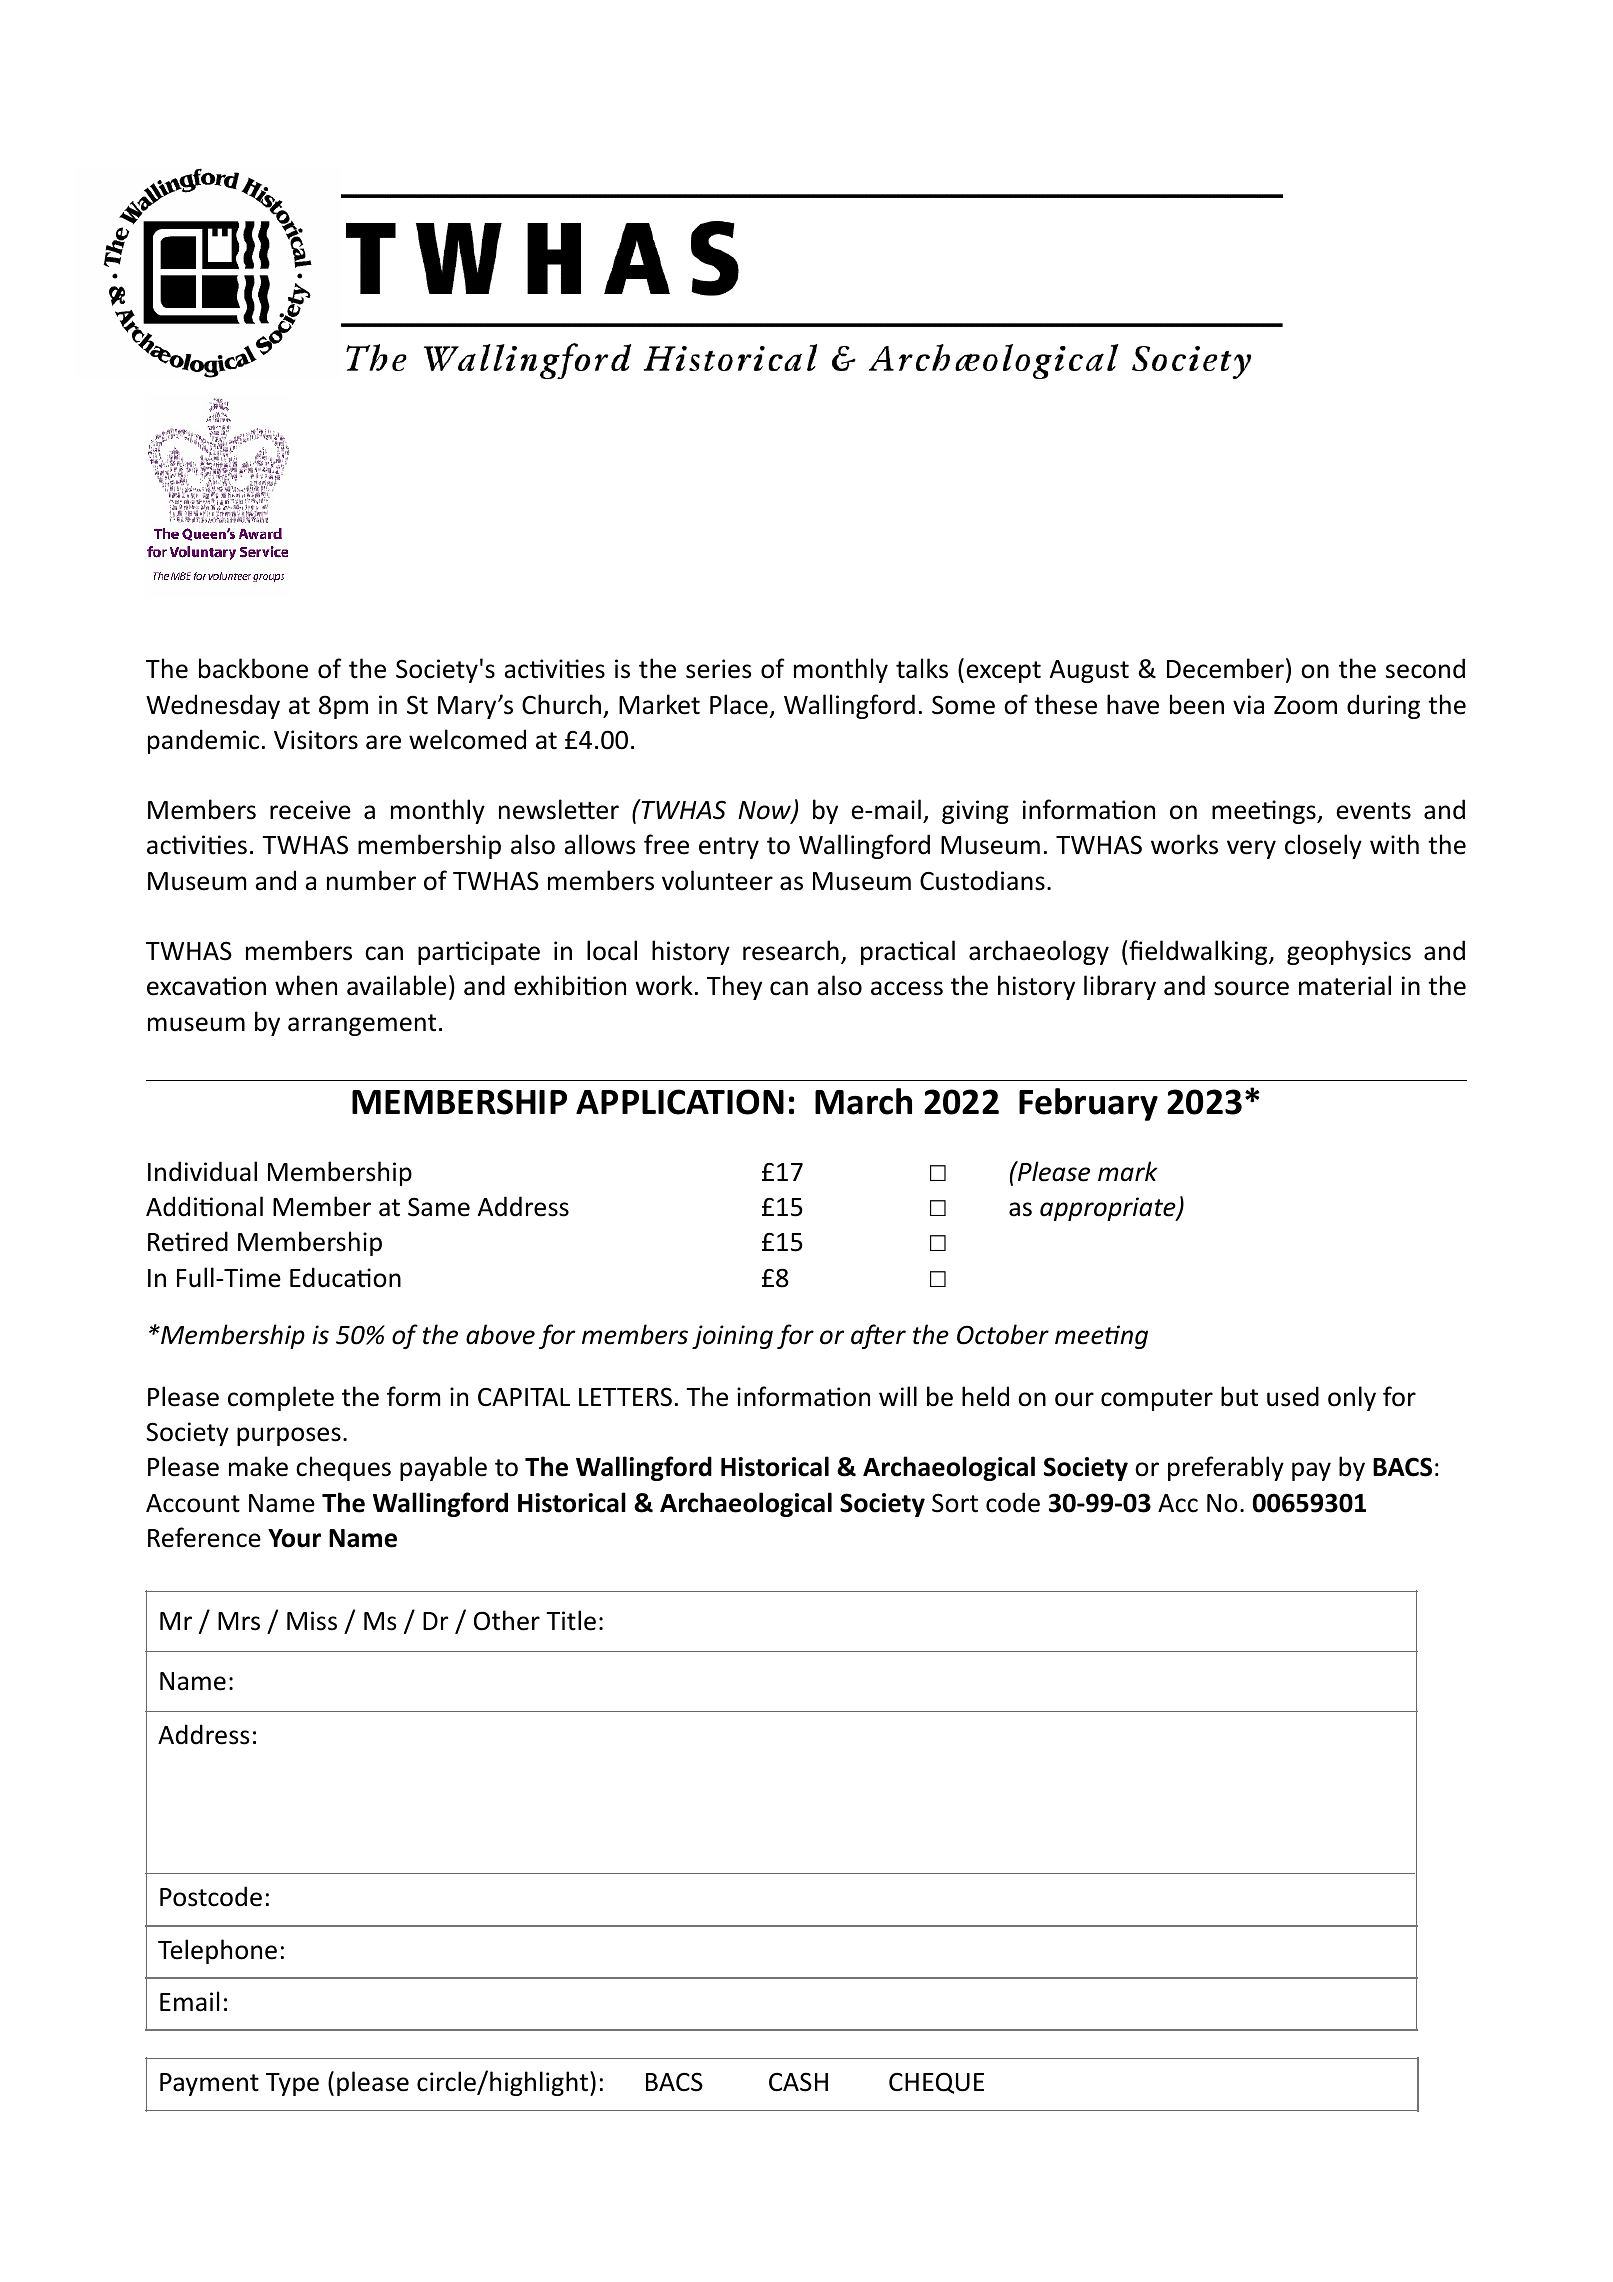  What do you see at coordinates (863, 1101) in the page?
I see `March` at bounding box center [863, 1101].
